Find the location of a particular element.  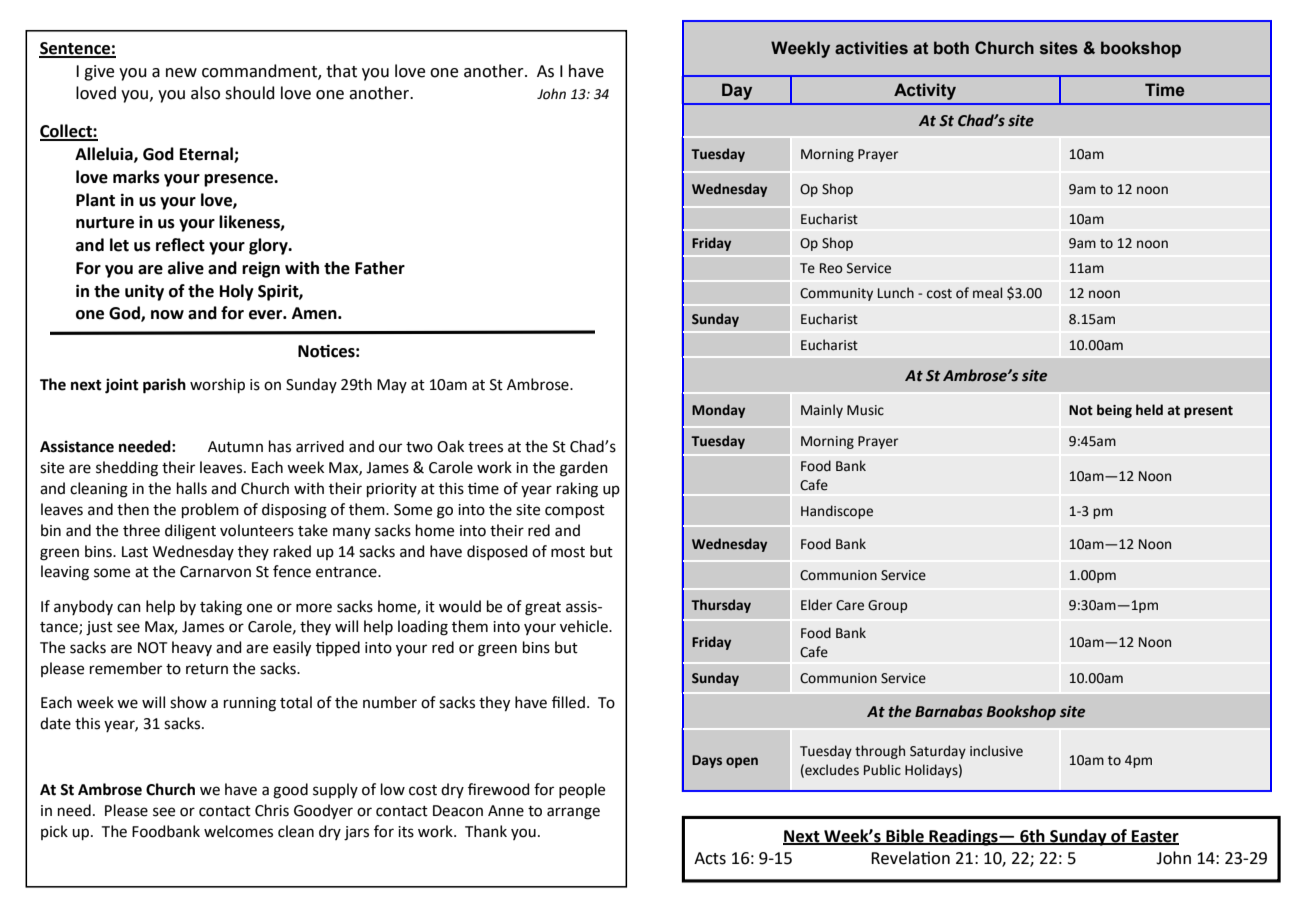

Reo is located at coordinates (831, 268).
